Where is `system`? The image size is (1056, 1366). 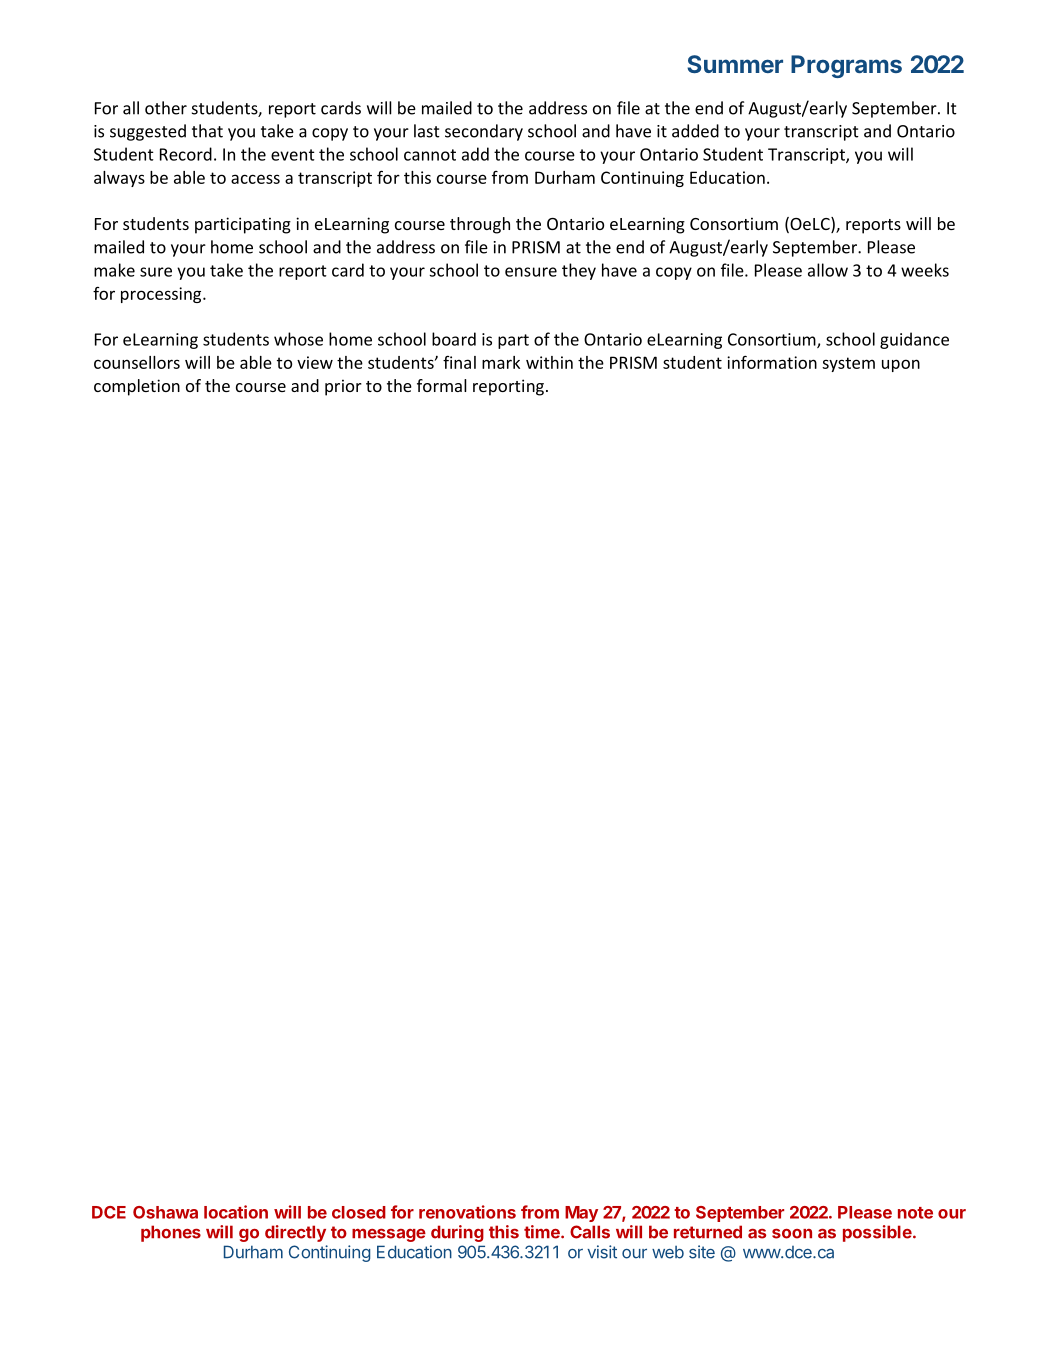 system is located at coordinates (848, 364).
